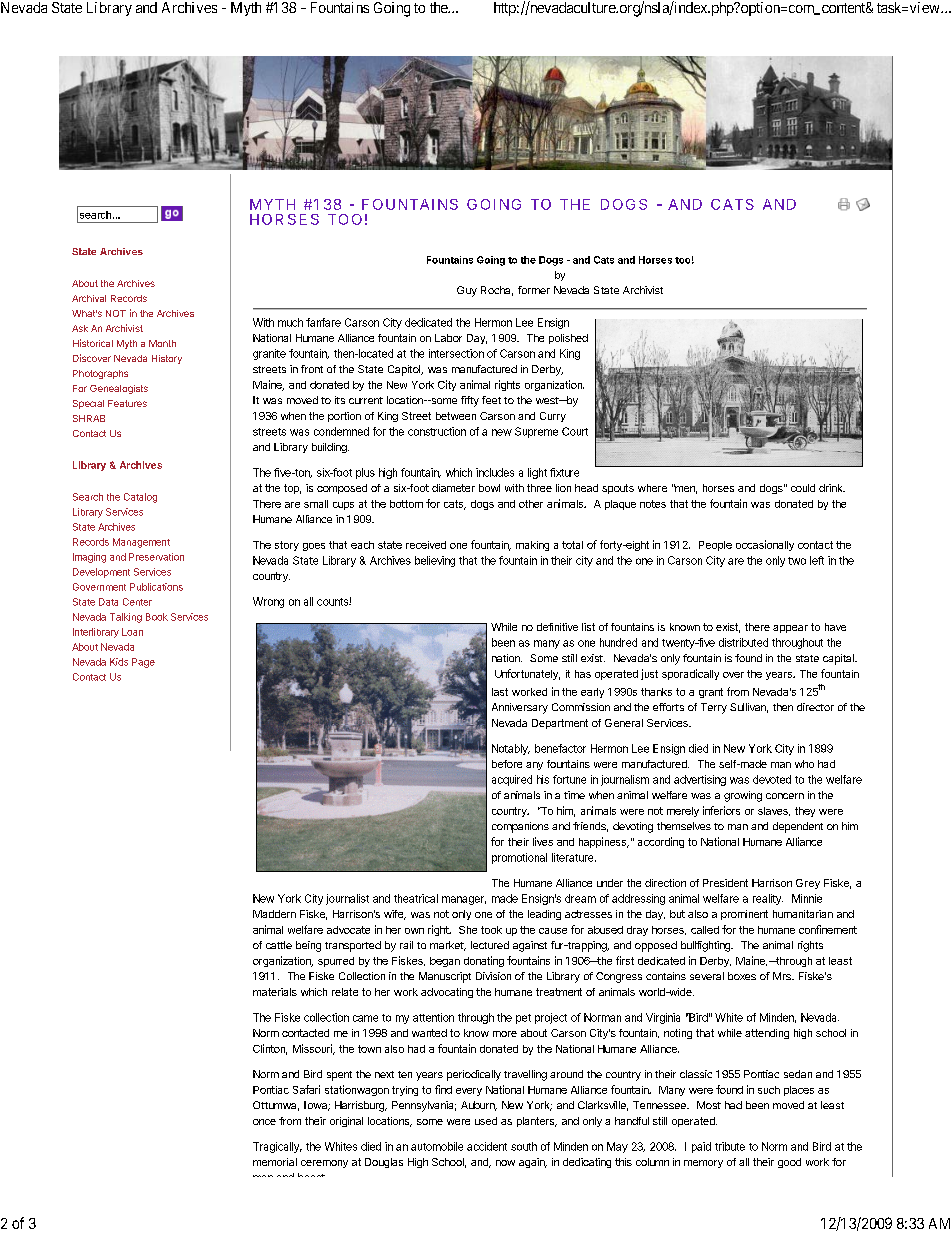 This screenshot has height=1233, width=952. I want to click on Terry, so click(714, 708).
